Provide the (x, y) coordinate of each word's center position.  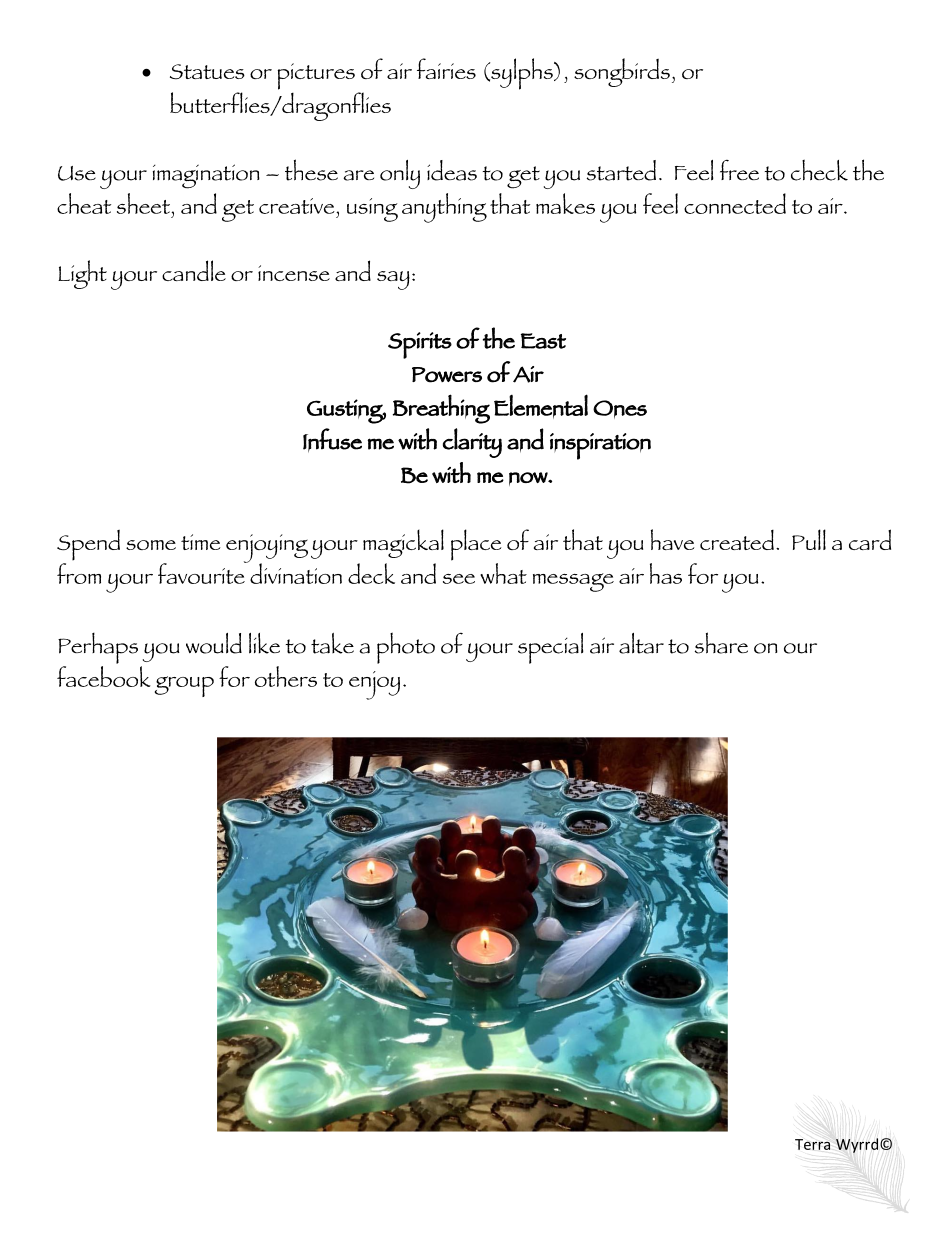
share (721, 643)
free (739, 170)
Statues (207, 72)
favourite (202, 572)
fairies (446, 68)
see (459, 579)
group (184, 686)
